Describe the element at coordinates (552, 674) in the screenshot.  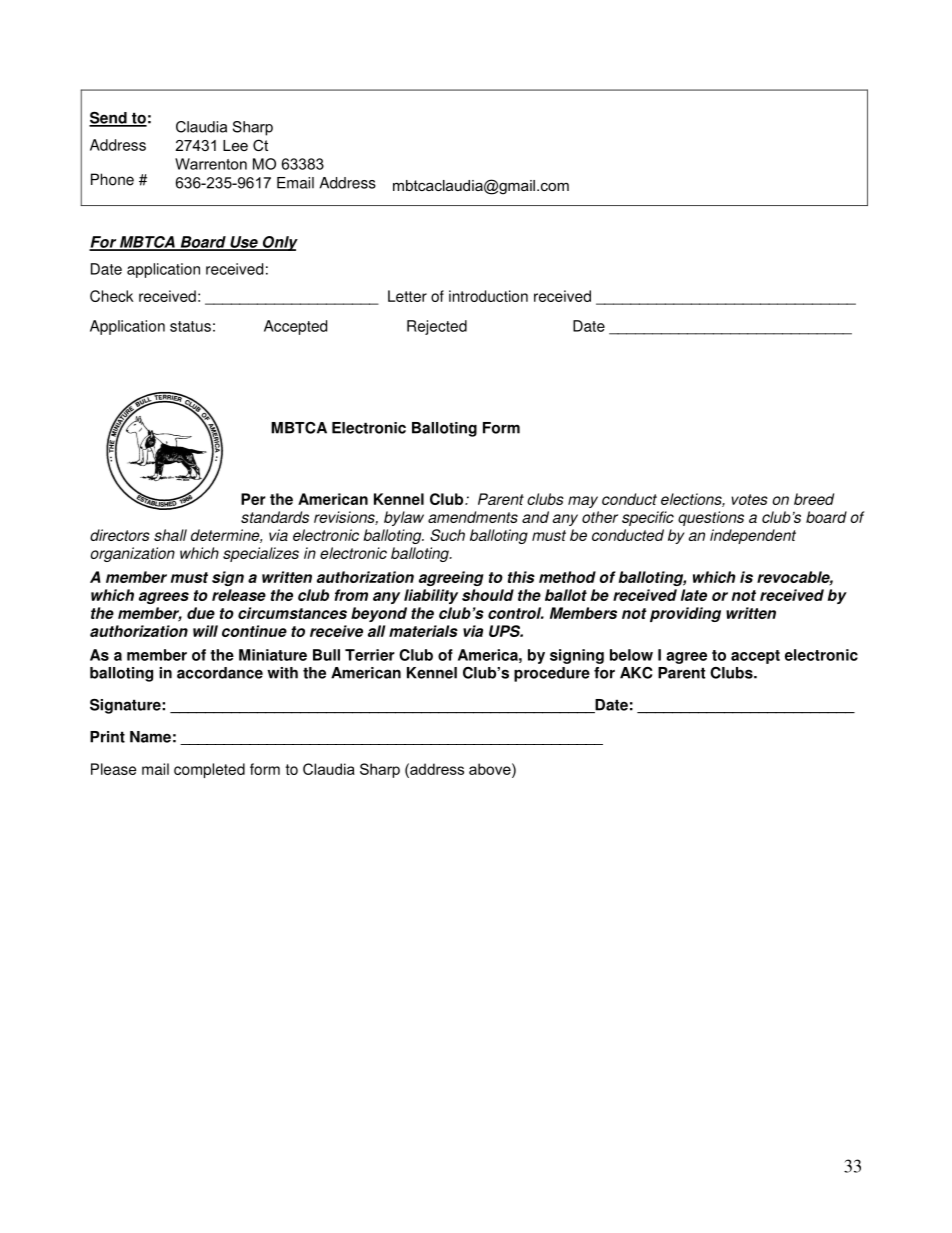
I see `procedure` at that location.
